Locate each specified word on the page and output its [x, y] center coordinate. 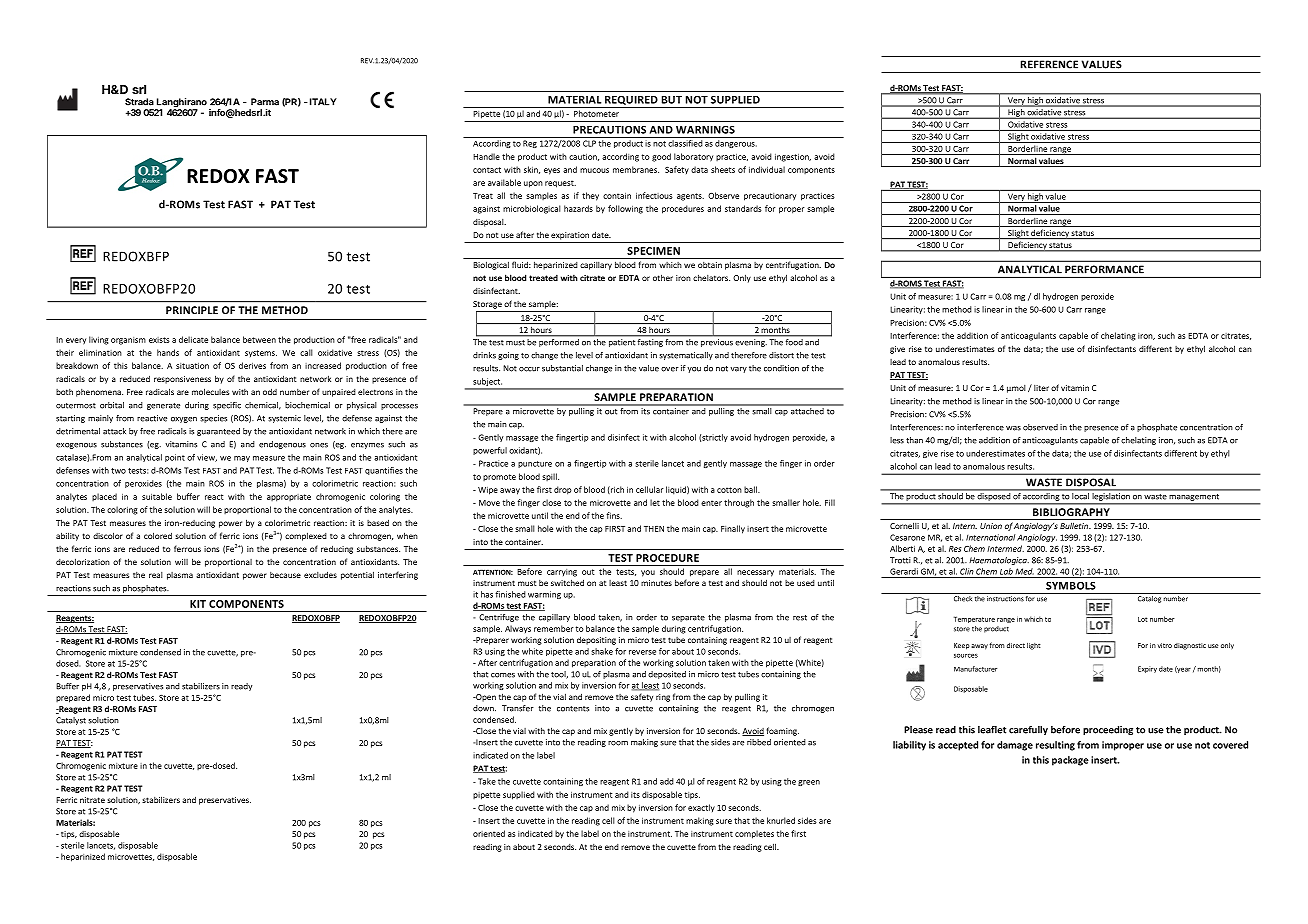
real [156, 575]
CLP [589, 143]
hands [168, 352]
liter [1041, 388]
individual [767, 169]
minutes [656, 583]
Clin [967, 571]
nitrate [92, 800]
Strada [139, 102]
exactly [701, 808]
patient [622, 343]
